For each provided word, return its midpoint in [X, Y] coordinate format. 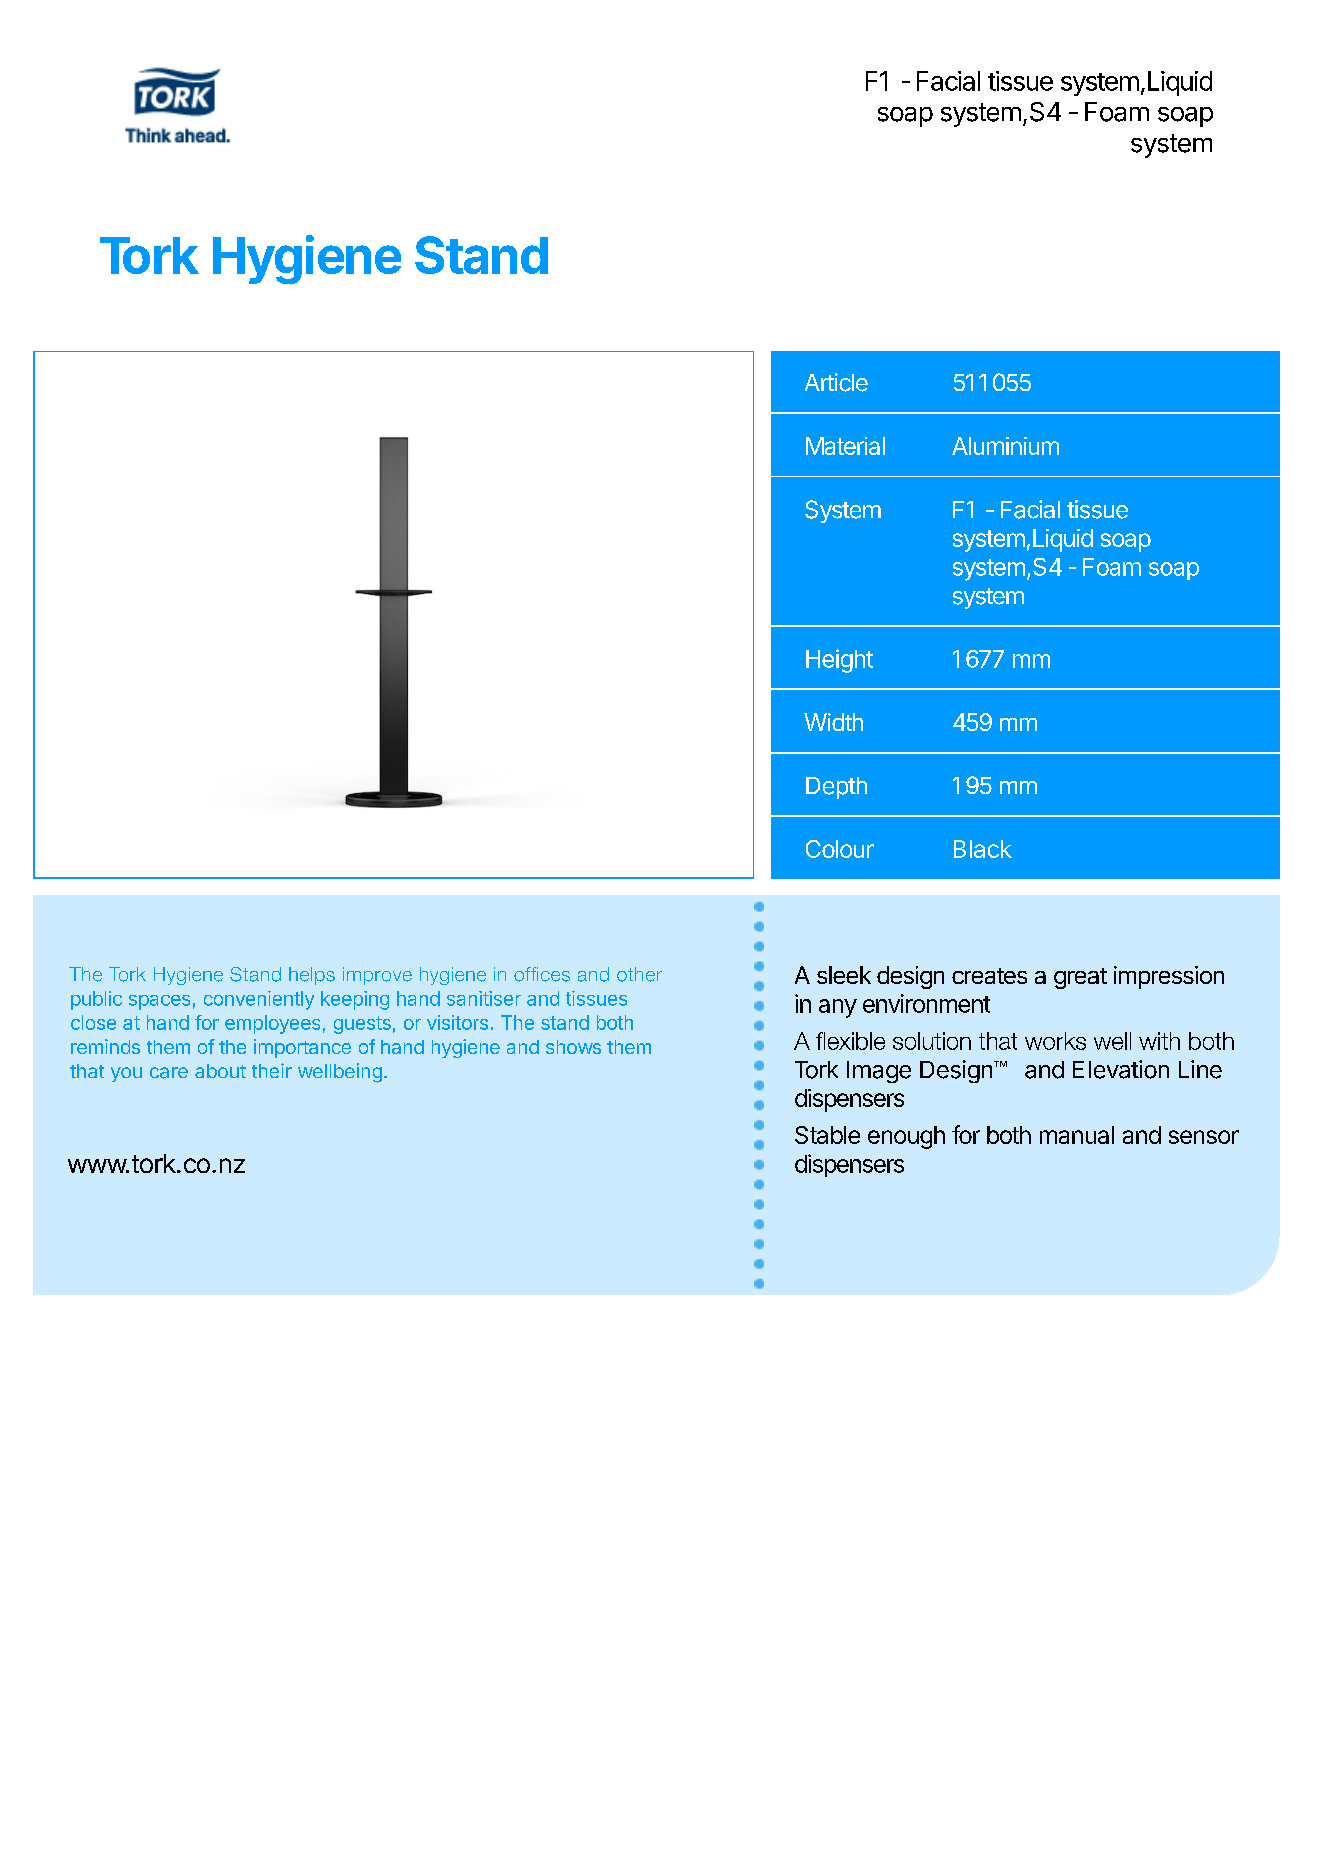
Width [833, 722]
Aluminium [1005, 446]
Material [845, 446]
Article [836, 382]
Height [839, 661]
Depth [836, 788]
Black [983, 849]
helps [312, 976]
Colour [840, 849]
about [220, 1071]
